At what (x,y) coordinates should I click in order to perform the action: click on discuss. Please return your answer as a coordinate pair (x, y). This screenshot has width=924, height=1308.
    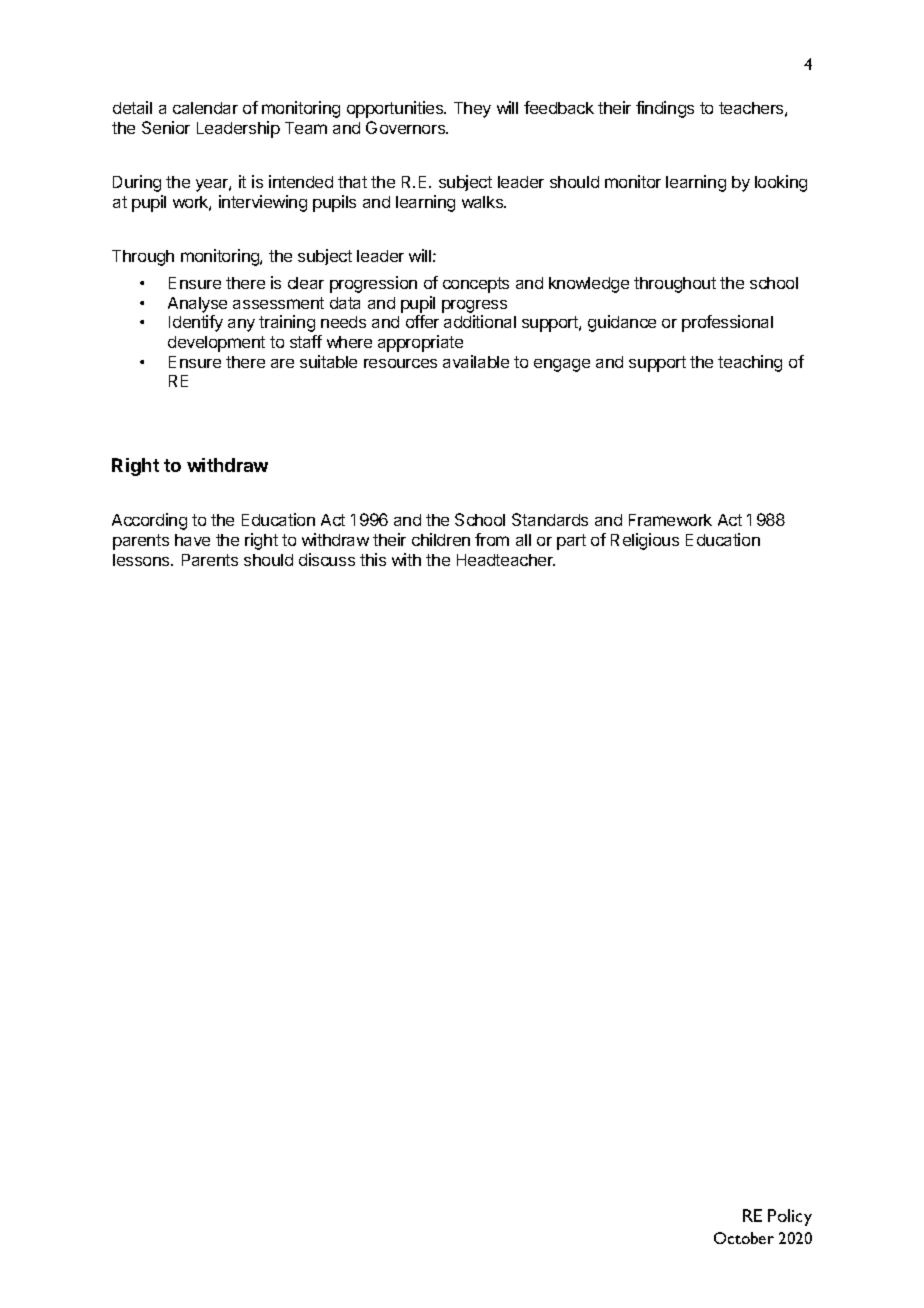
    Looking at the image, I should click on (327, 559).
